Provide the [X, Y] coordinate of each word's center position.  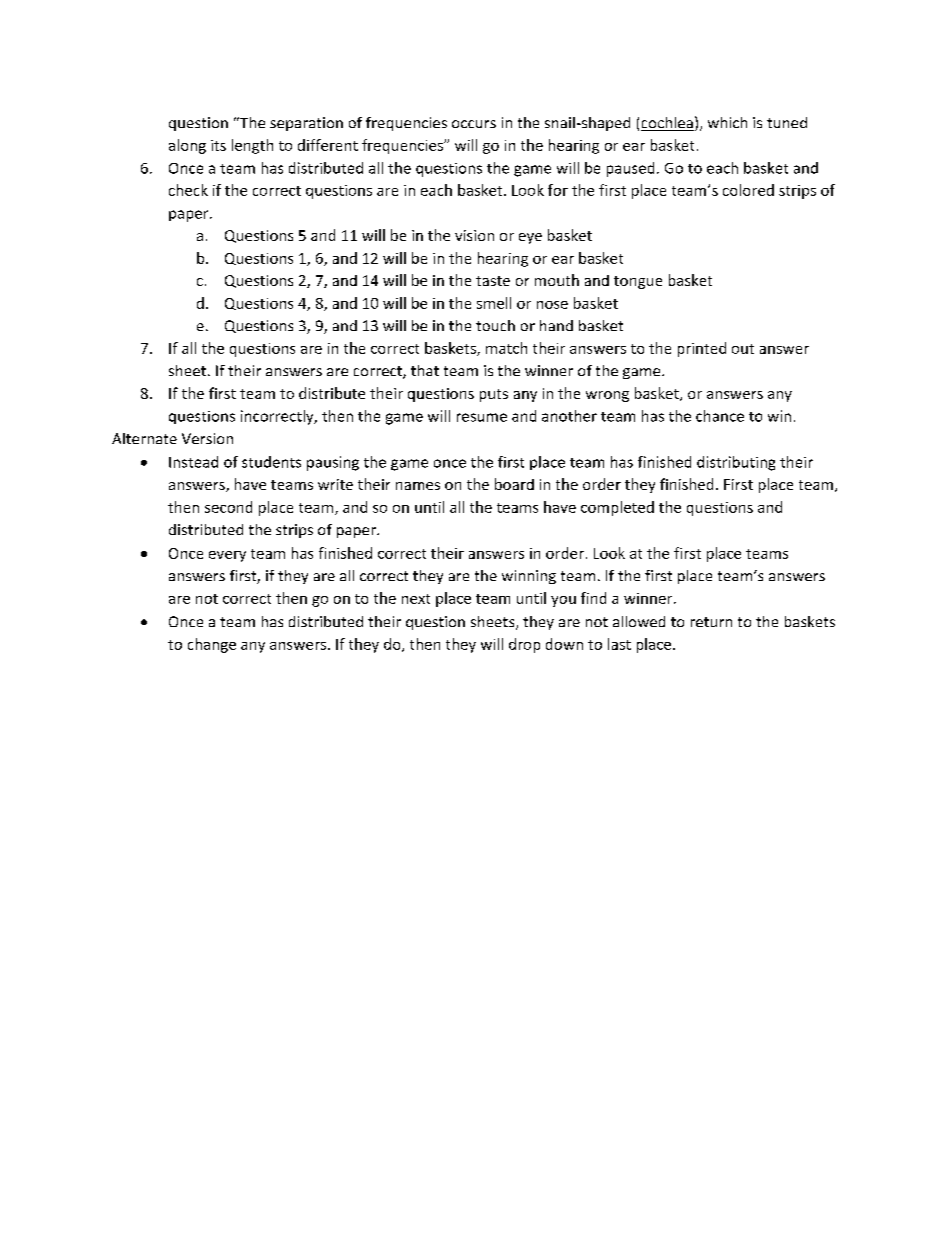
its [218, 145]
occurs [474, 124]
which [727, 122]
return [711, 622]
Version [207, 438]
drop [524, 645]
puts [494, 395]
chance [720, 416]
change [212, 645]
